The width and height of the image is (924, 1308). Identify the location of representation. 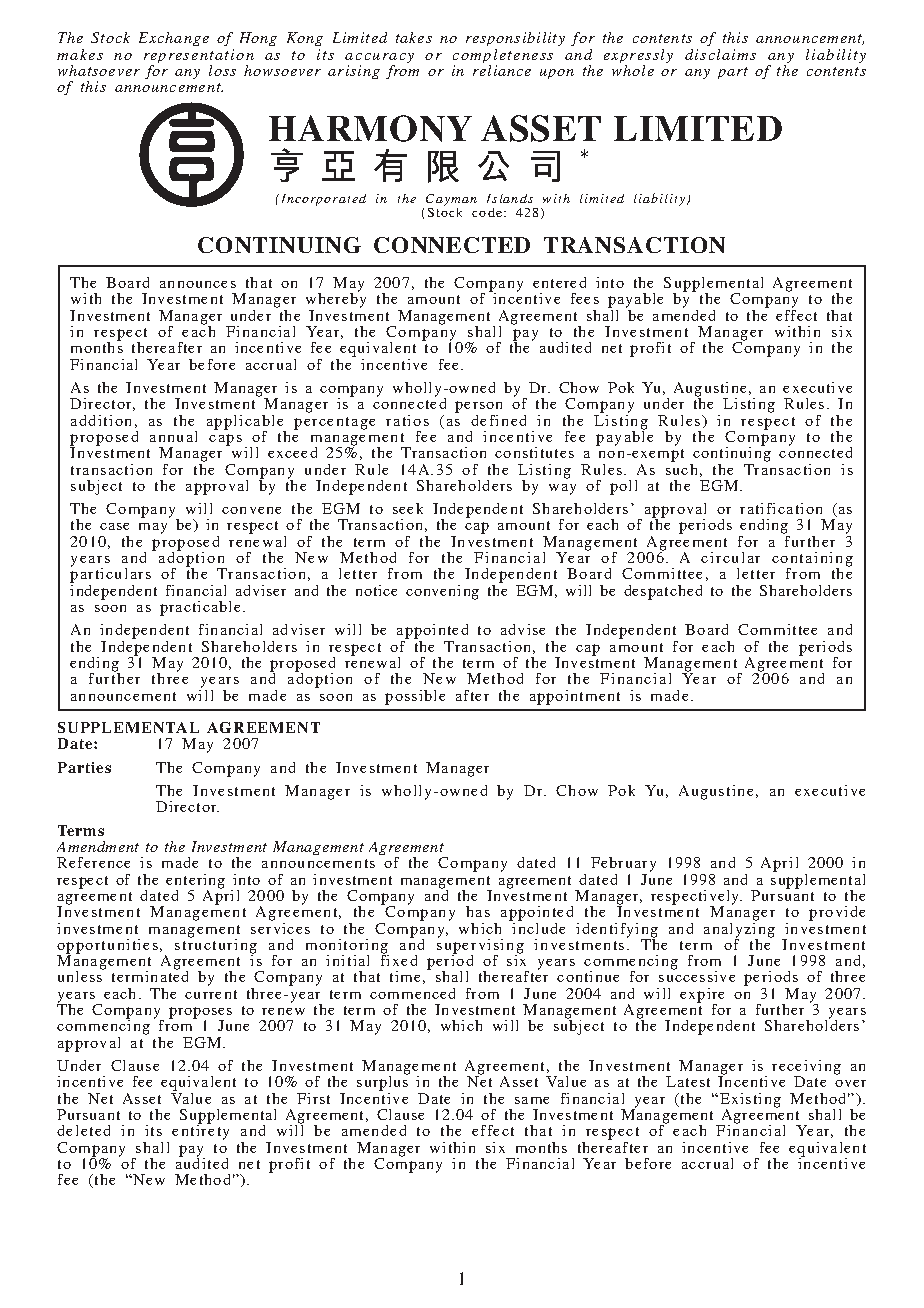
(199, 57).
